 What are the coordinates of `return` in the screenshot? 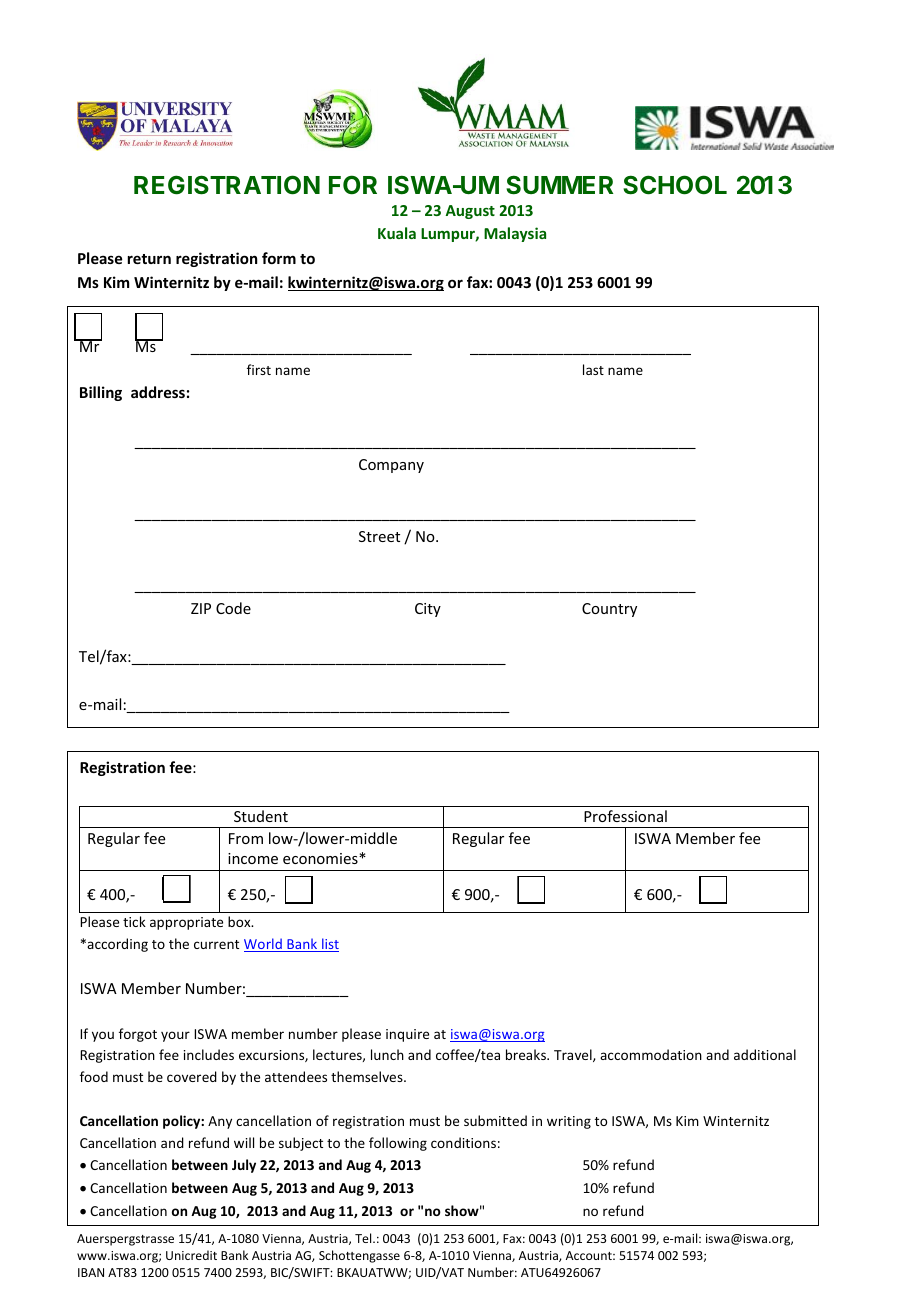 It's located at (149, 259).
